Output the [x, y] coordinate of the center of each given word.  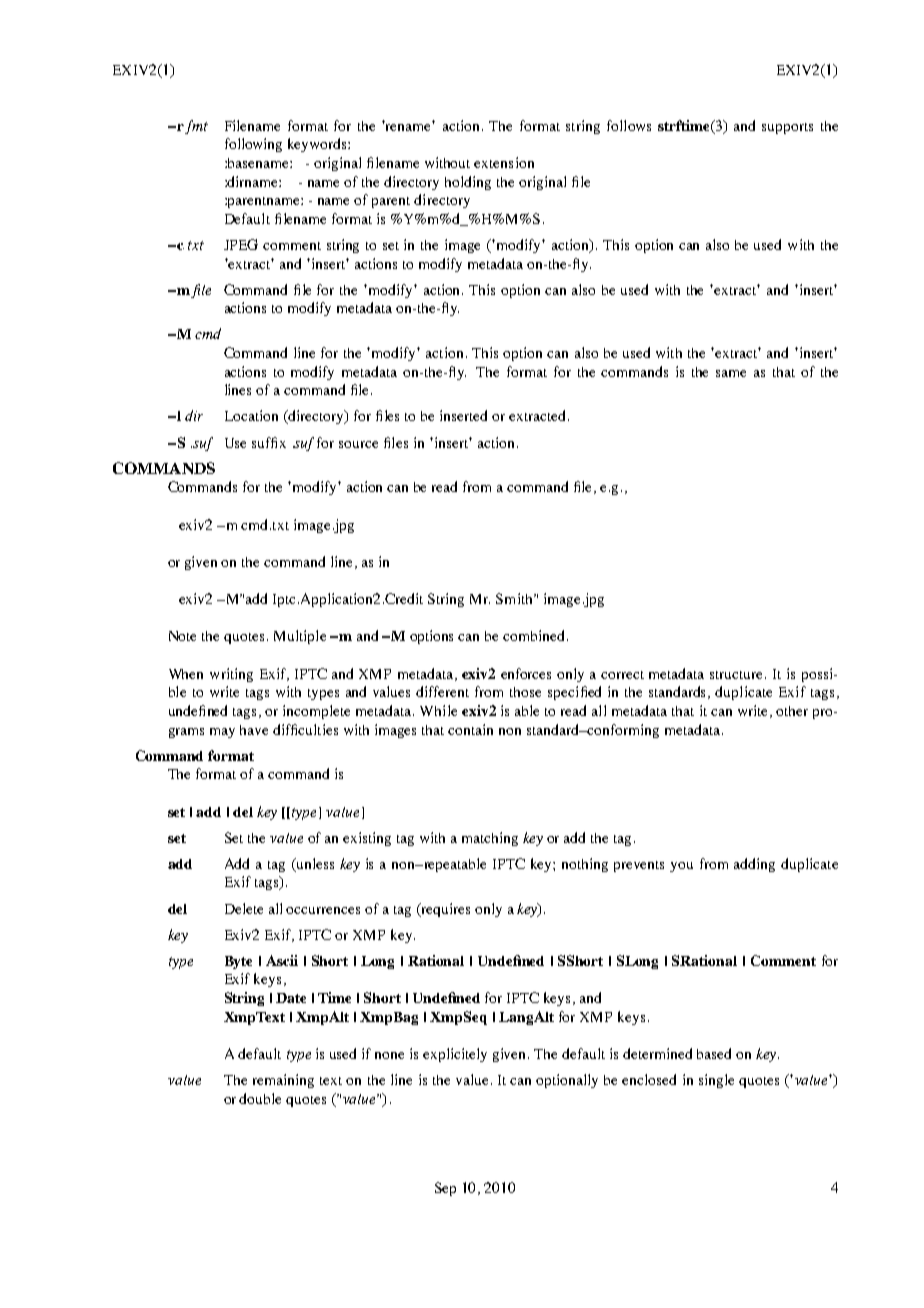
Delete [244, 908]
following [253, 145]
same [731, 373]
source [358, 444]
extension [504, 162]
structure [738, 675]
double [260, 1098]
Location [251, 415]
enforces [526, 673]
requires [444, 910]
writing [231, 675]
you [681, 867]
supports [787, 128]
